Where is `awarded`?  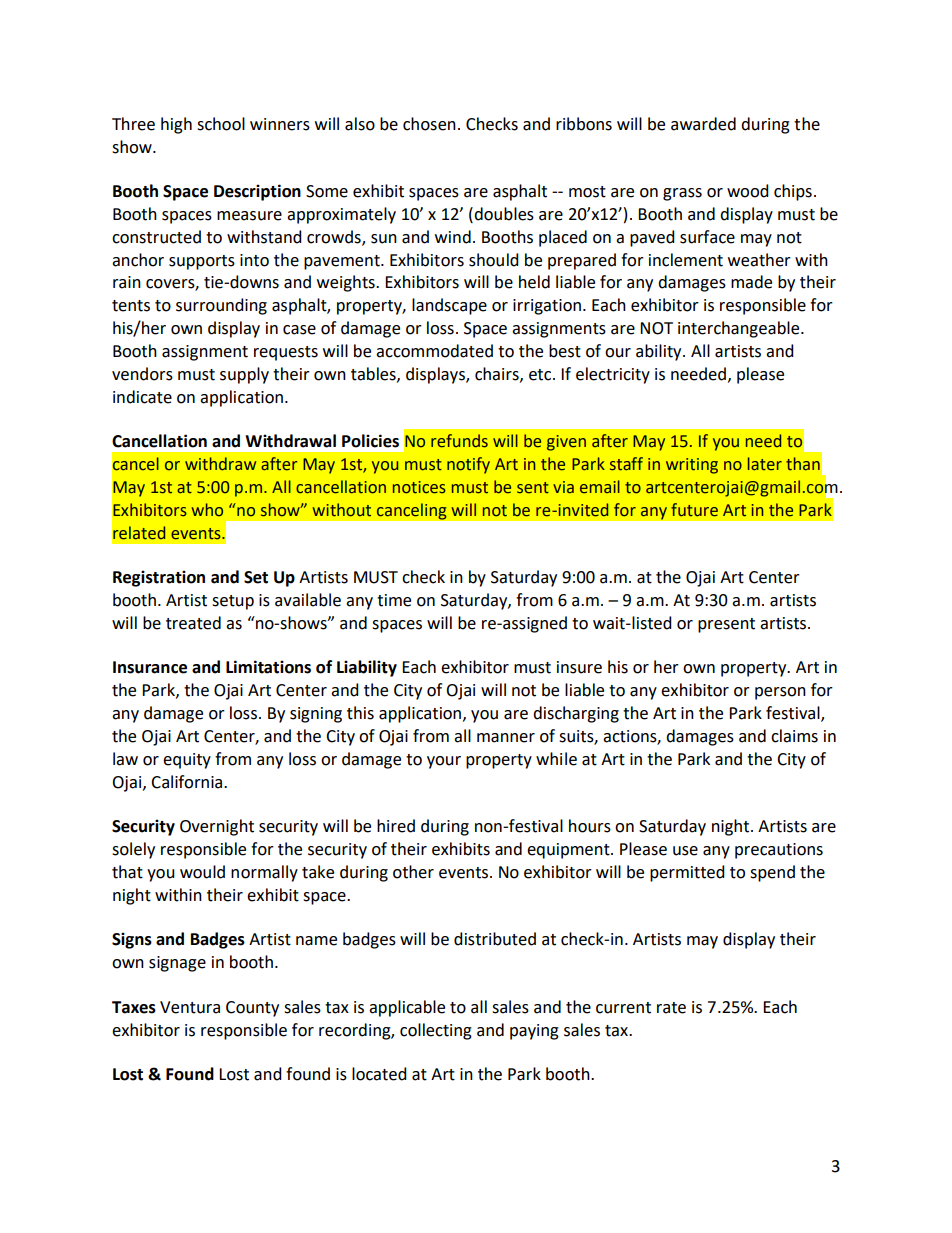 awarded is located at coordinates (703, 124).
